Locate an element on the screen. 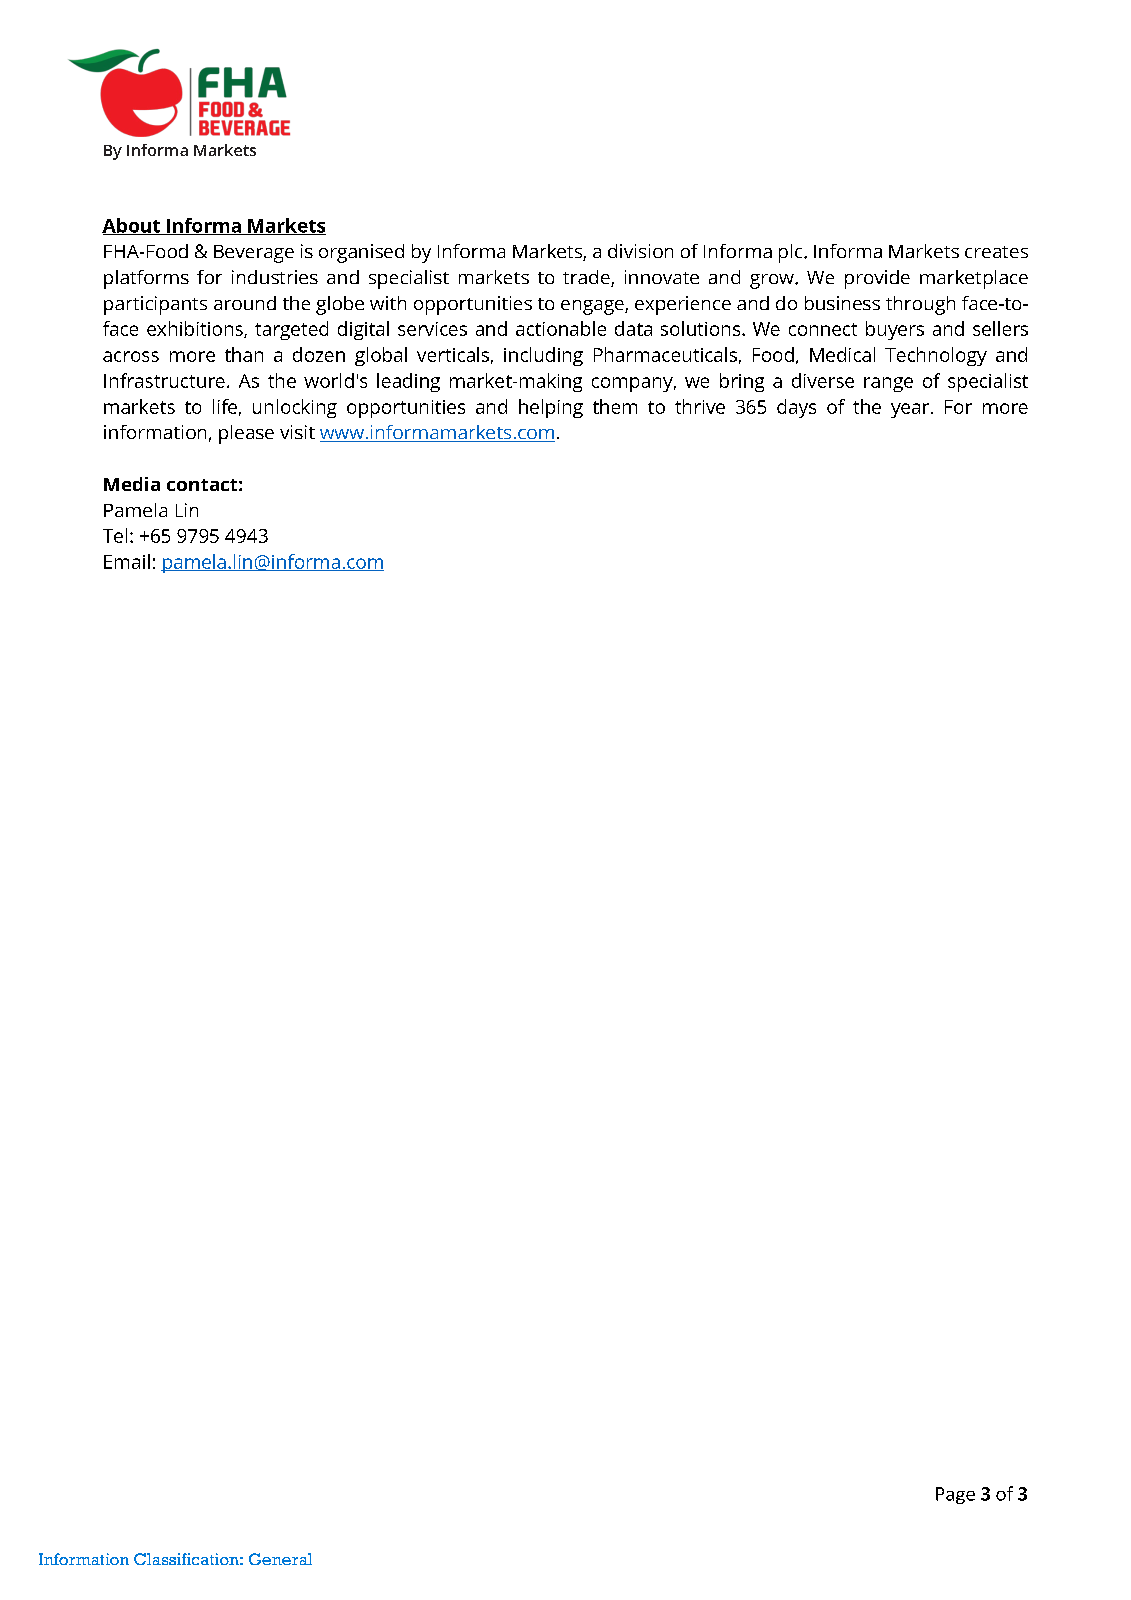  General is located at coordinates (280, 1559).
